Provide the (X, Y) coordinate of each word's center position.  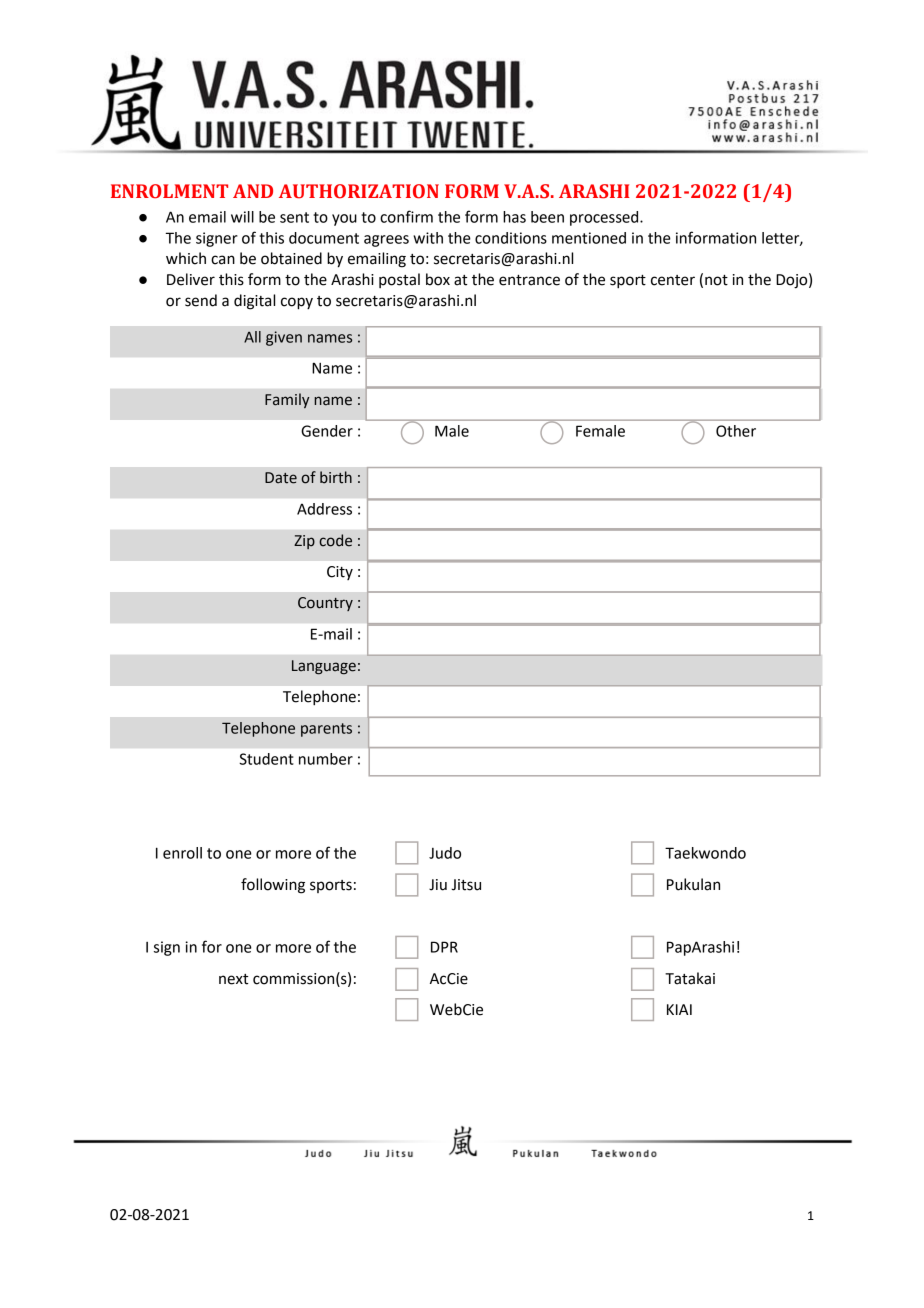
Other (736, 431)
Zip (304, 542)
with (428, 238)
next (233, 979)
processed (605, 218)
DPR (444, 947)
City (340, 573)
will (242, 217)
